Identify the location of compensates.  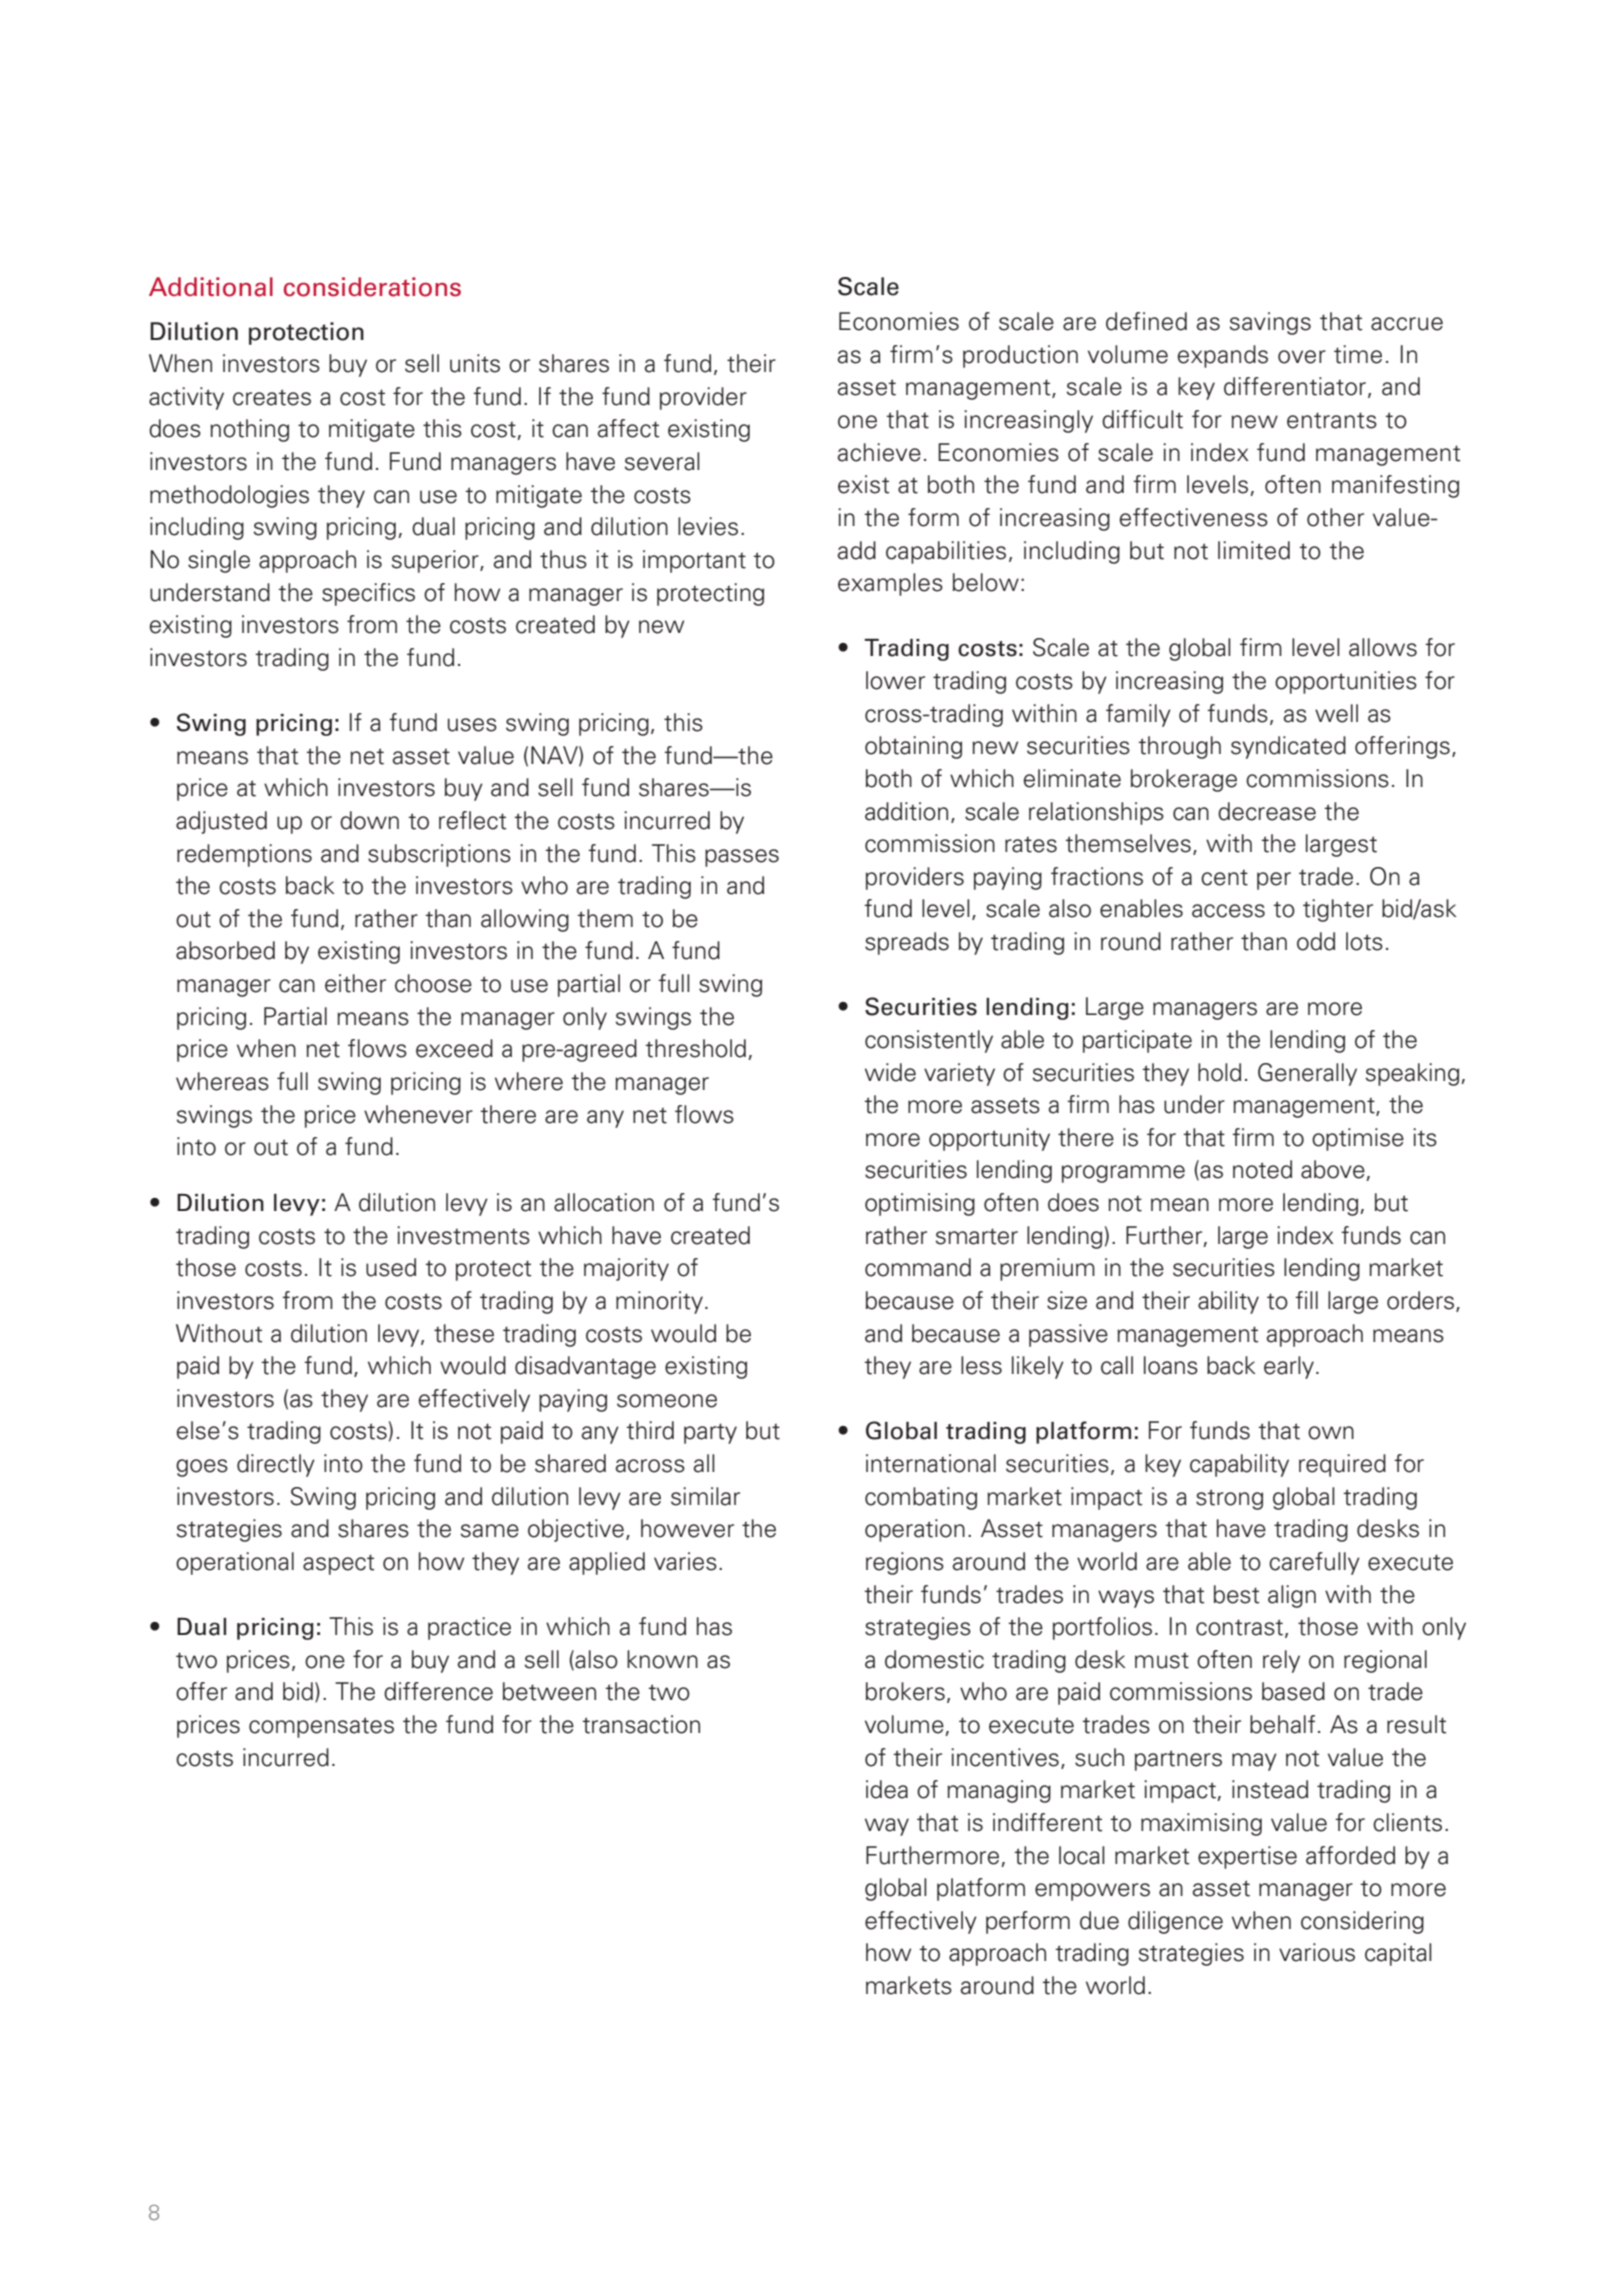
(321, 1727).
